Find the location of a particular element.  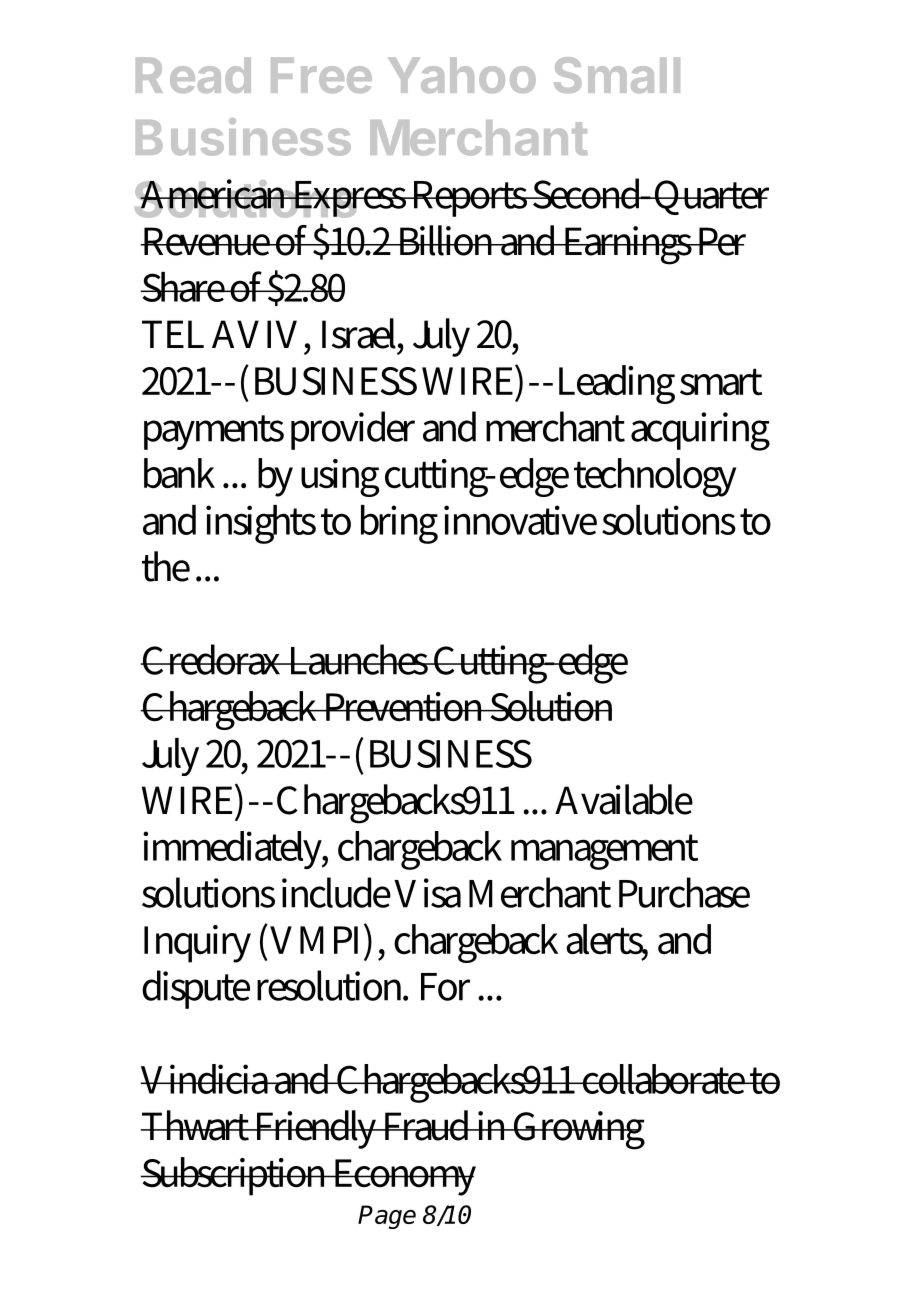

the is located at coordinates (166, 566).
